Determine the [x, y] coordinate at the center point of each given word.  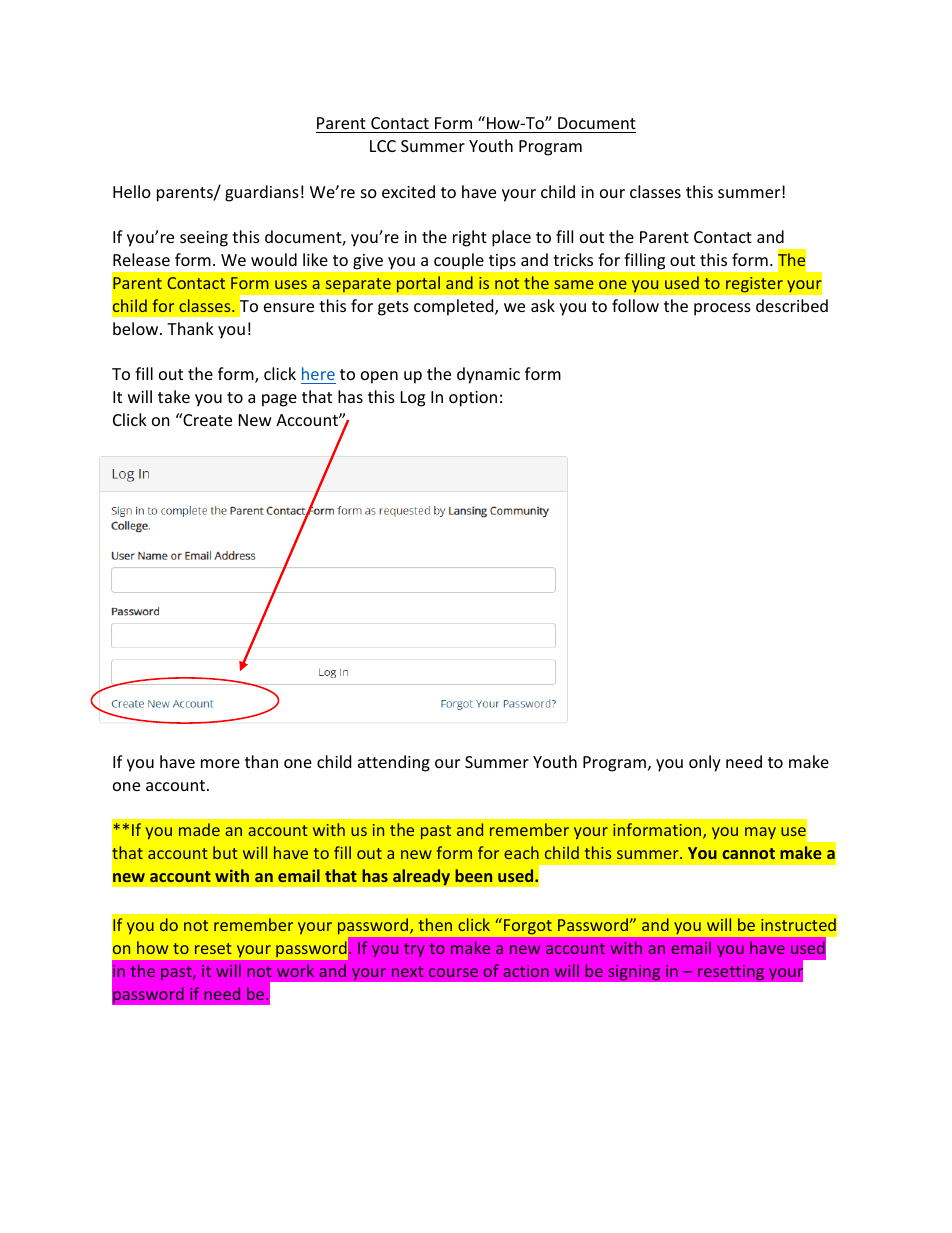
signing [634, 972]
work [295, 970]
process [722, 309]
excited [408, 191]
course [453, 972]
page [279, 400]
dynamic [488, 375]
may [760, 833]
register [754, 284]
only [705, 763]
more [220, 763]
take [174, 396]
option [473, 399]
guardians [262, 193]
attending [394, 763]
